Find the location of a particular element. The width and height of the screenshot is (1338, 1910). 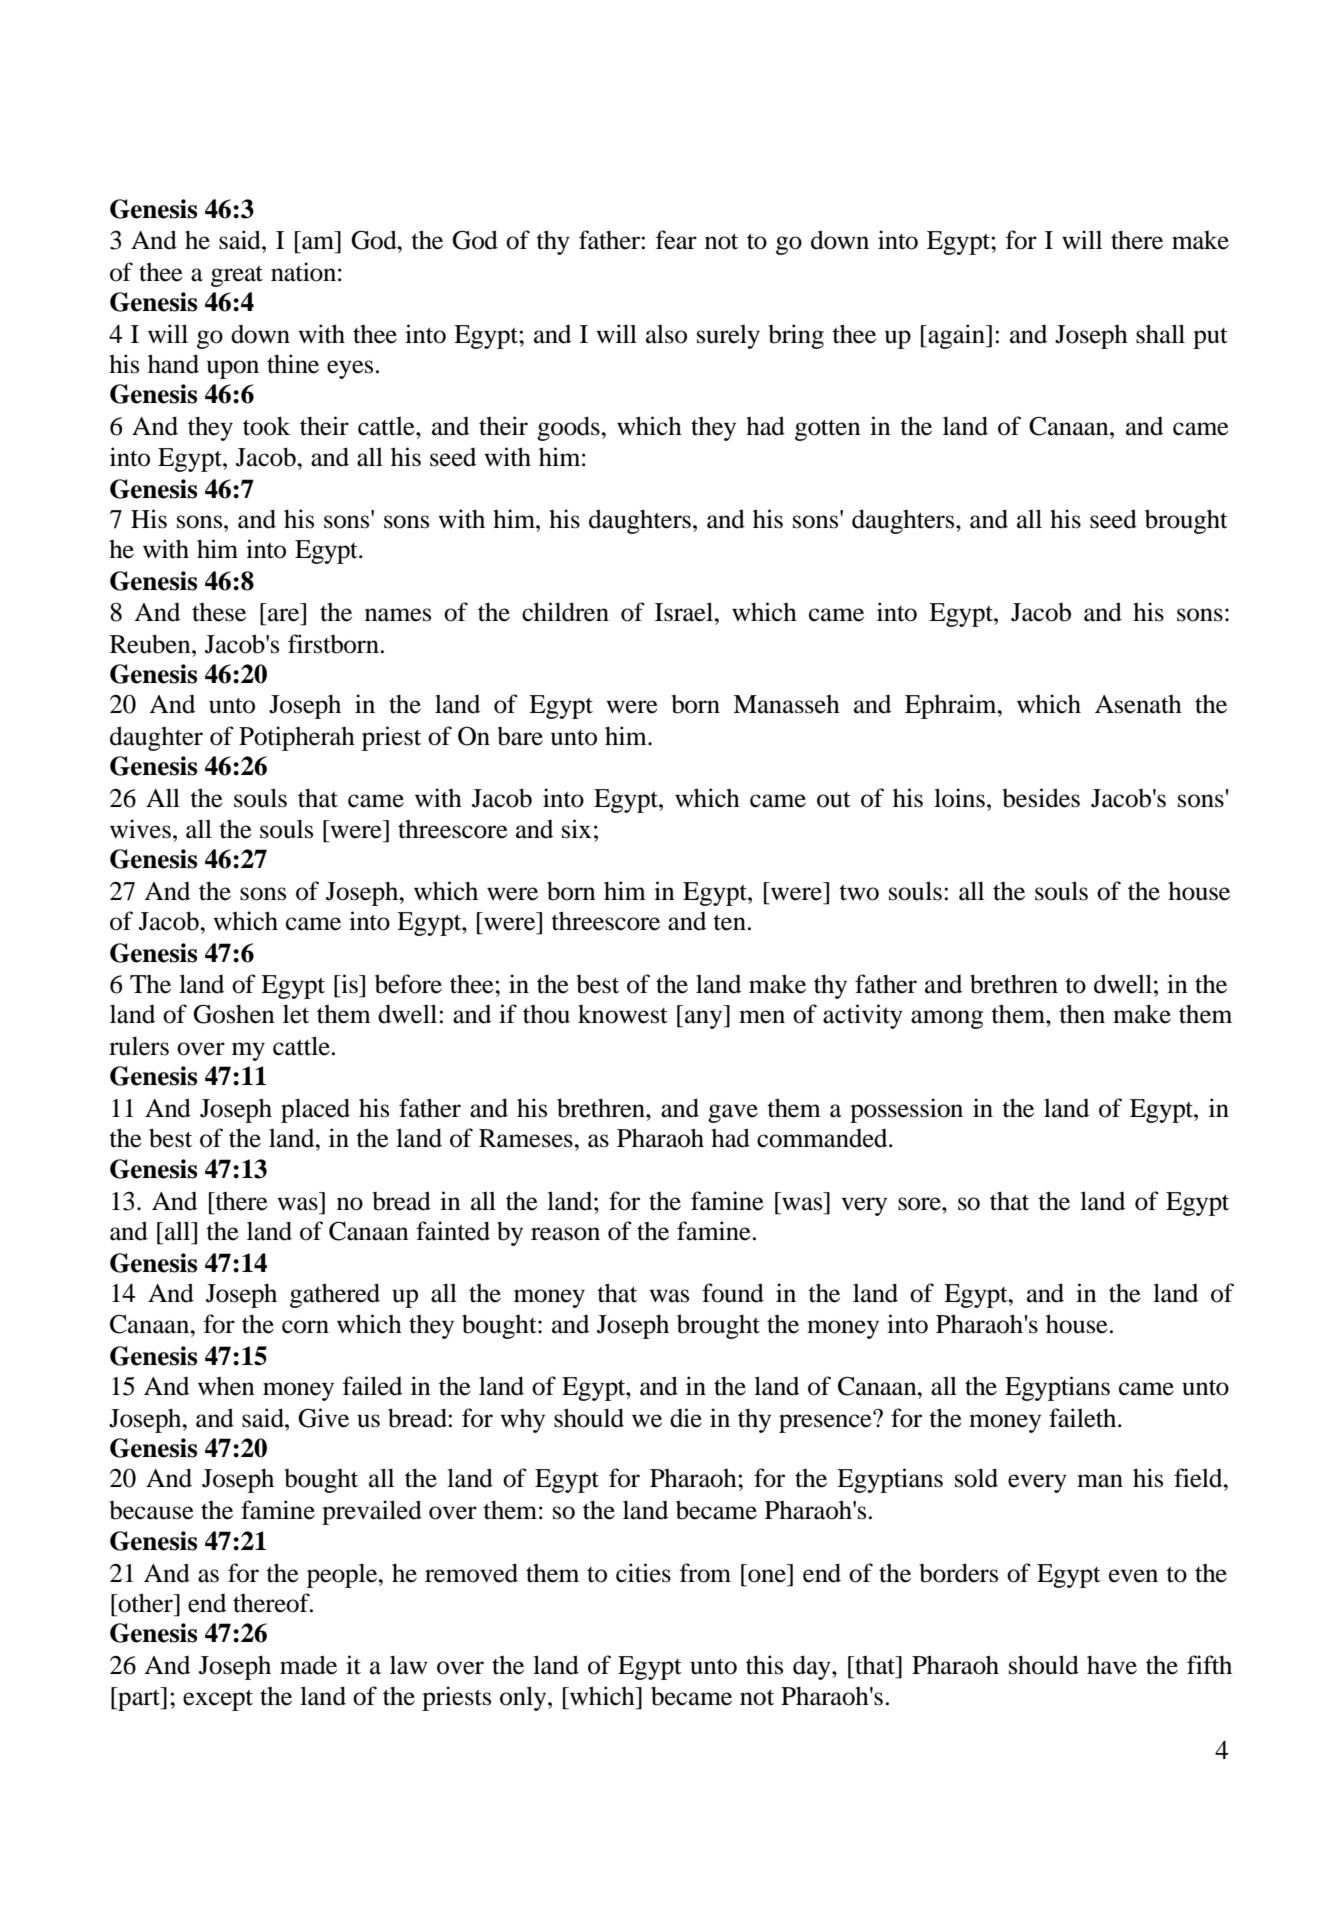

Goshen is located at coordinates (234, 1014).
